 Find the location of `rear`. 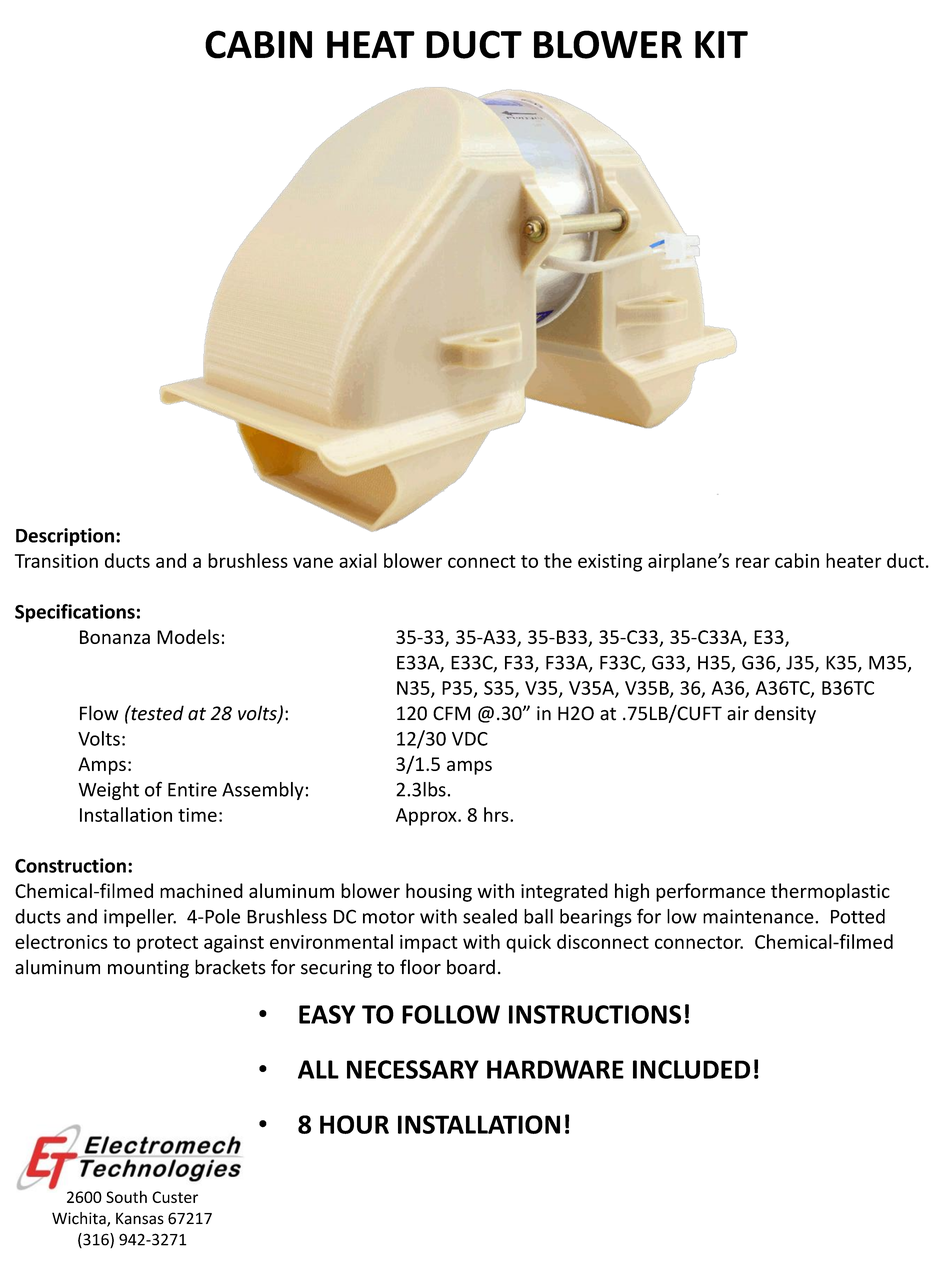

rear is located at coordinates (753, 562).
